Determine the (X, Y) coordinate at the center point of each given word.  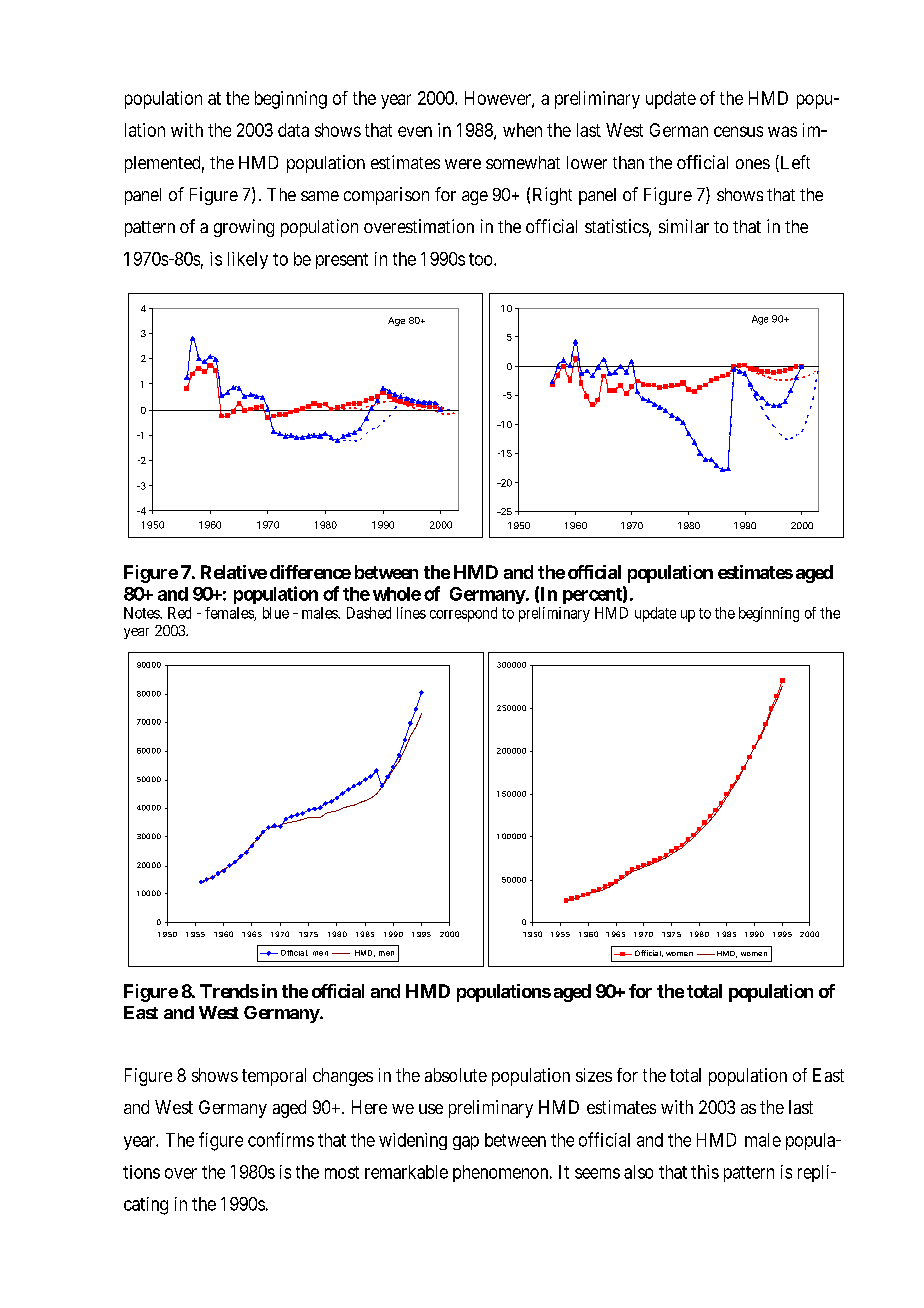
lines (411, 613)
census (738, 131)
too (482, 259)
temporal (274, 1077)
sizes (594, 1075)
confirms (281, 1139)
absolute (456, 1075)
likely (248, 260)
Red (179, 613)
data (293, 130)
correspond (463, 614)
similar (684, 226)
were (463, 164)
